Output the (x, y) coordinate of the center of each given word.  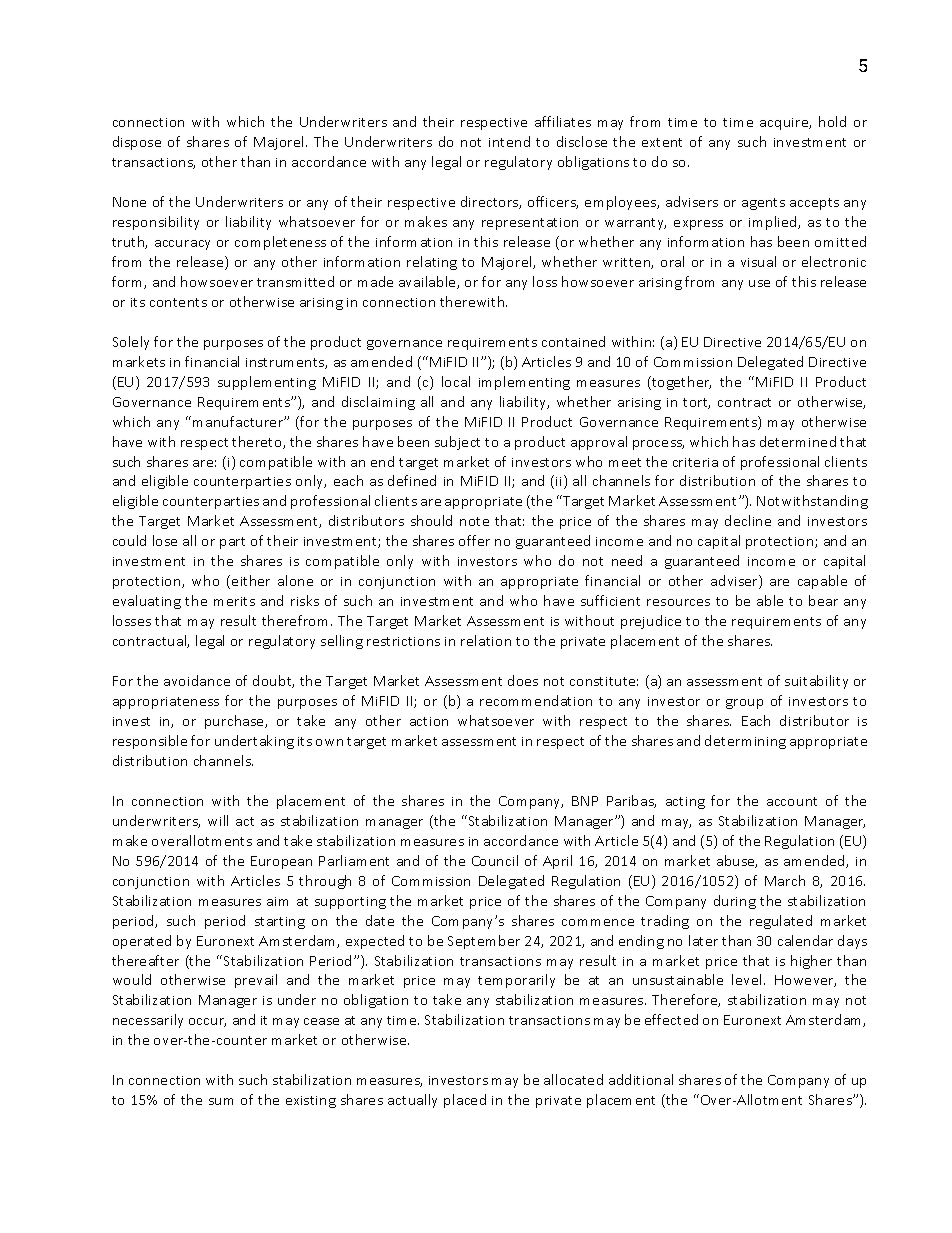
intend (509, 141)
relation (486, 640)
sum (221, 1101)
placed (465, 1101)
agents (763, 204)
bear (823, 600)
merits (234, 601)
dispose (137, 143)
